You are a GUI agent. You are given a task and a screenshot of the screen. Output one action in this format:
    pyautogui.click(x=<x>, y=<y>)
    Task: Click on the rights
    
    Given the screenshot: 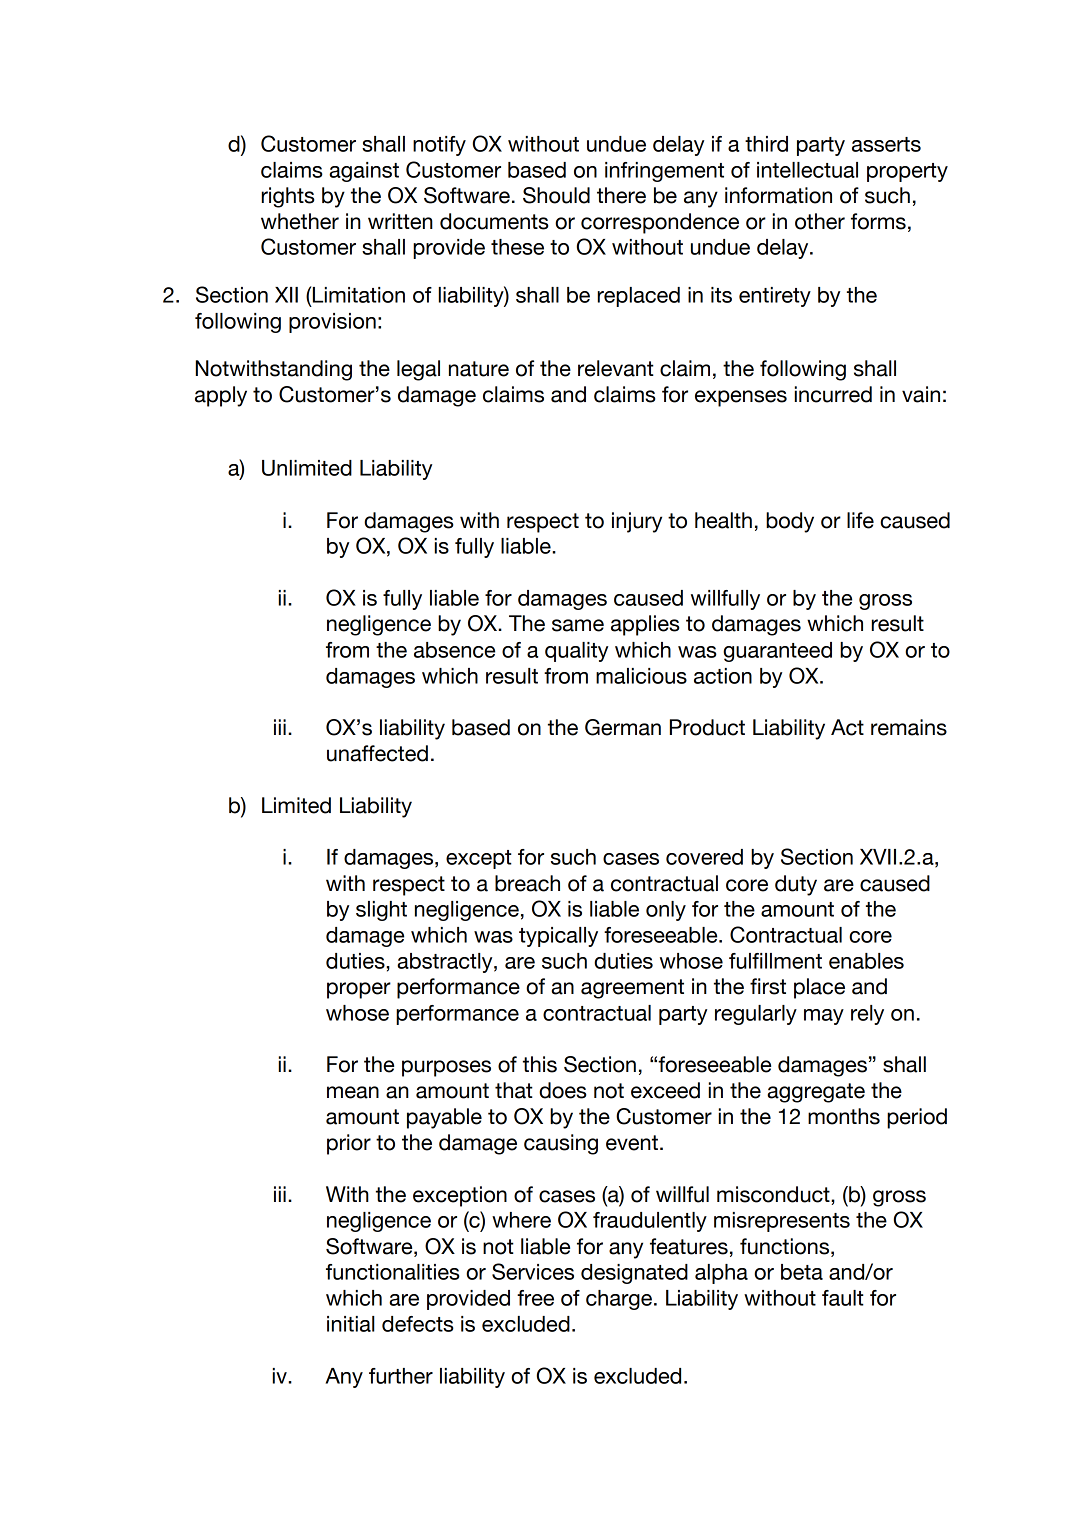 What is the action you would take?
    pyautogui.click(x=288, y=197)
